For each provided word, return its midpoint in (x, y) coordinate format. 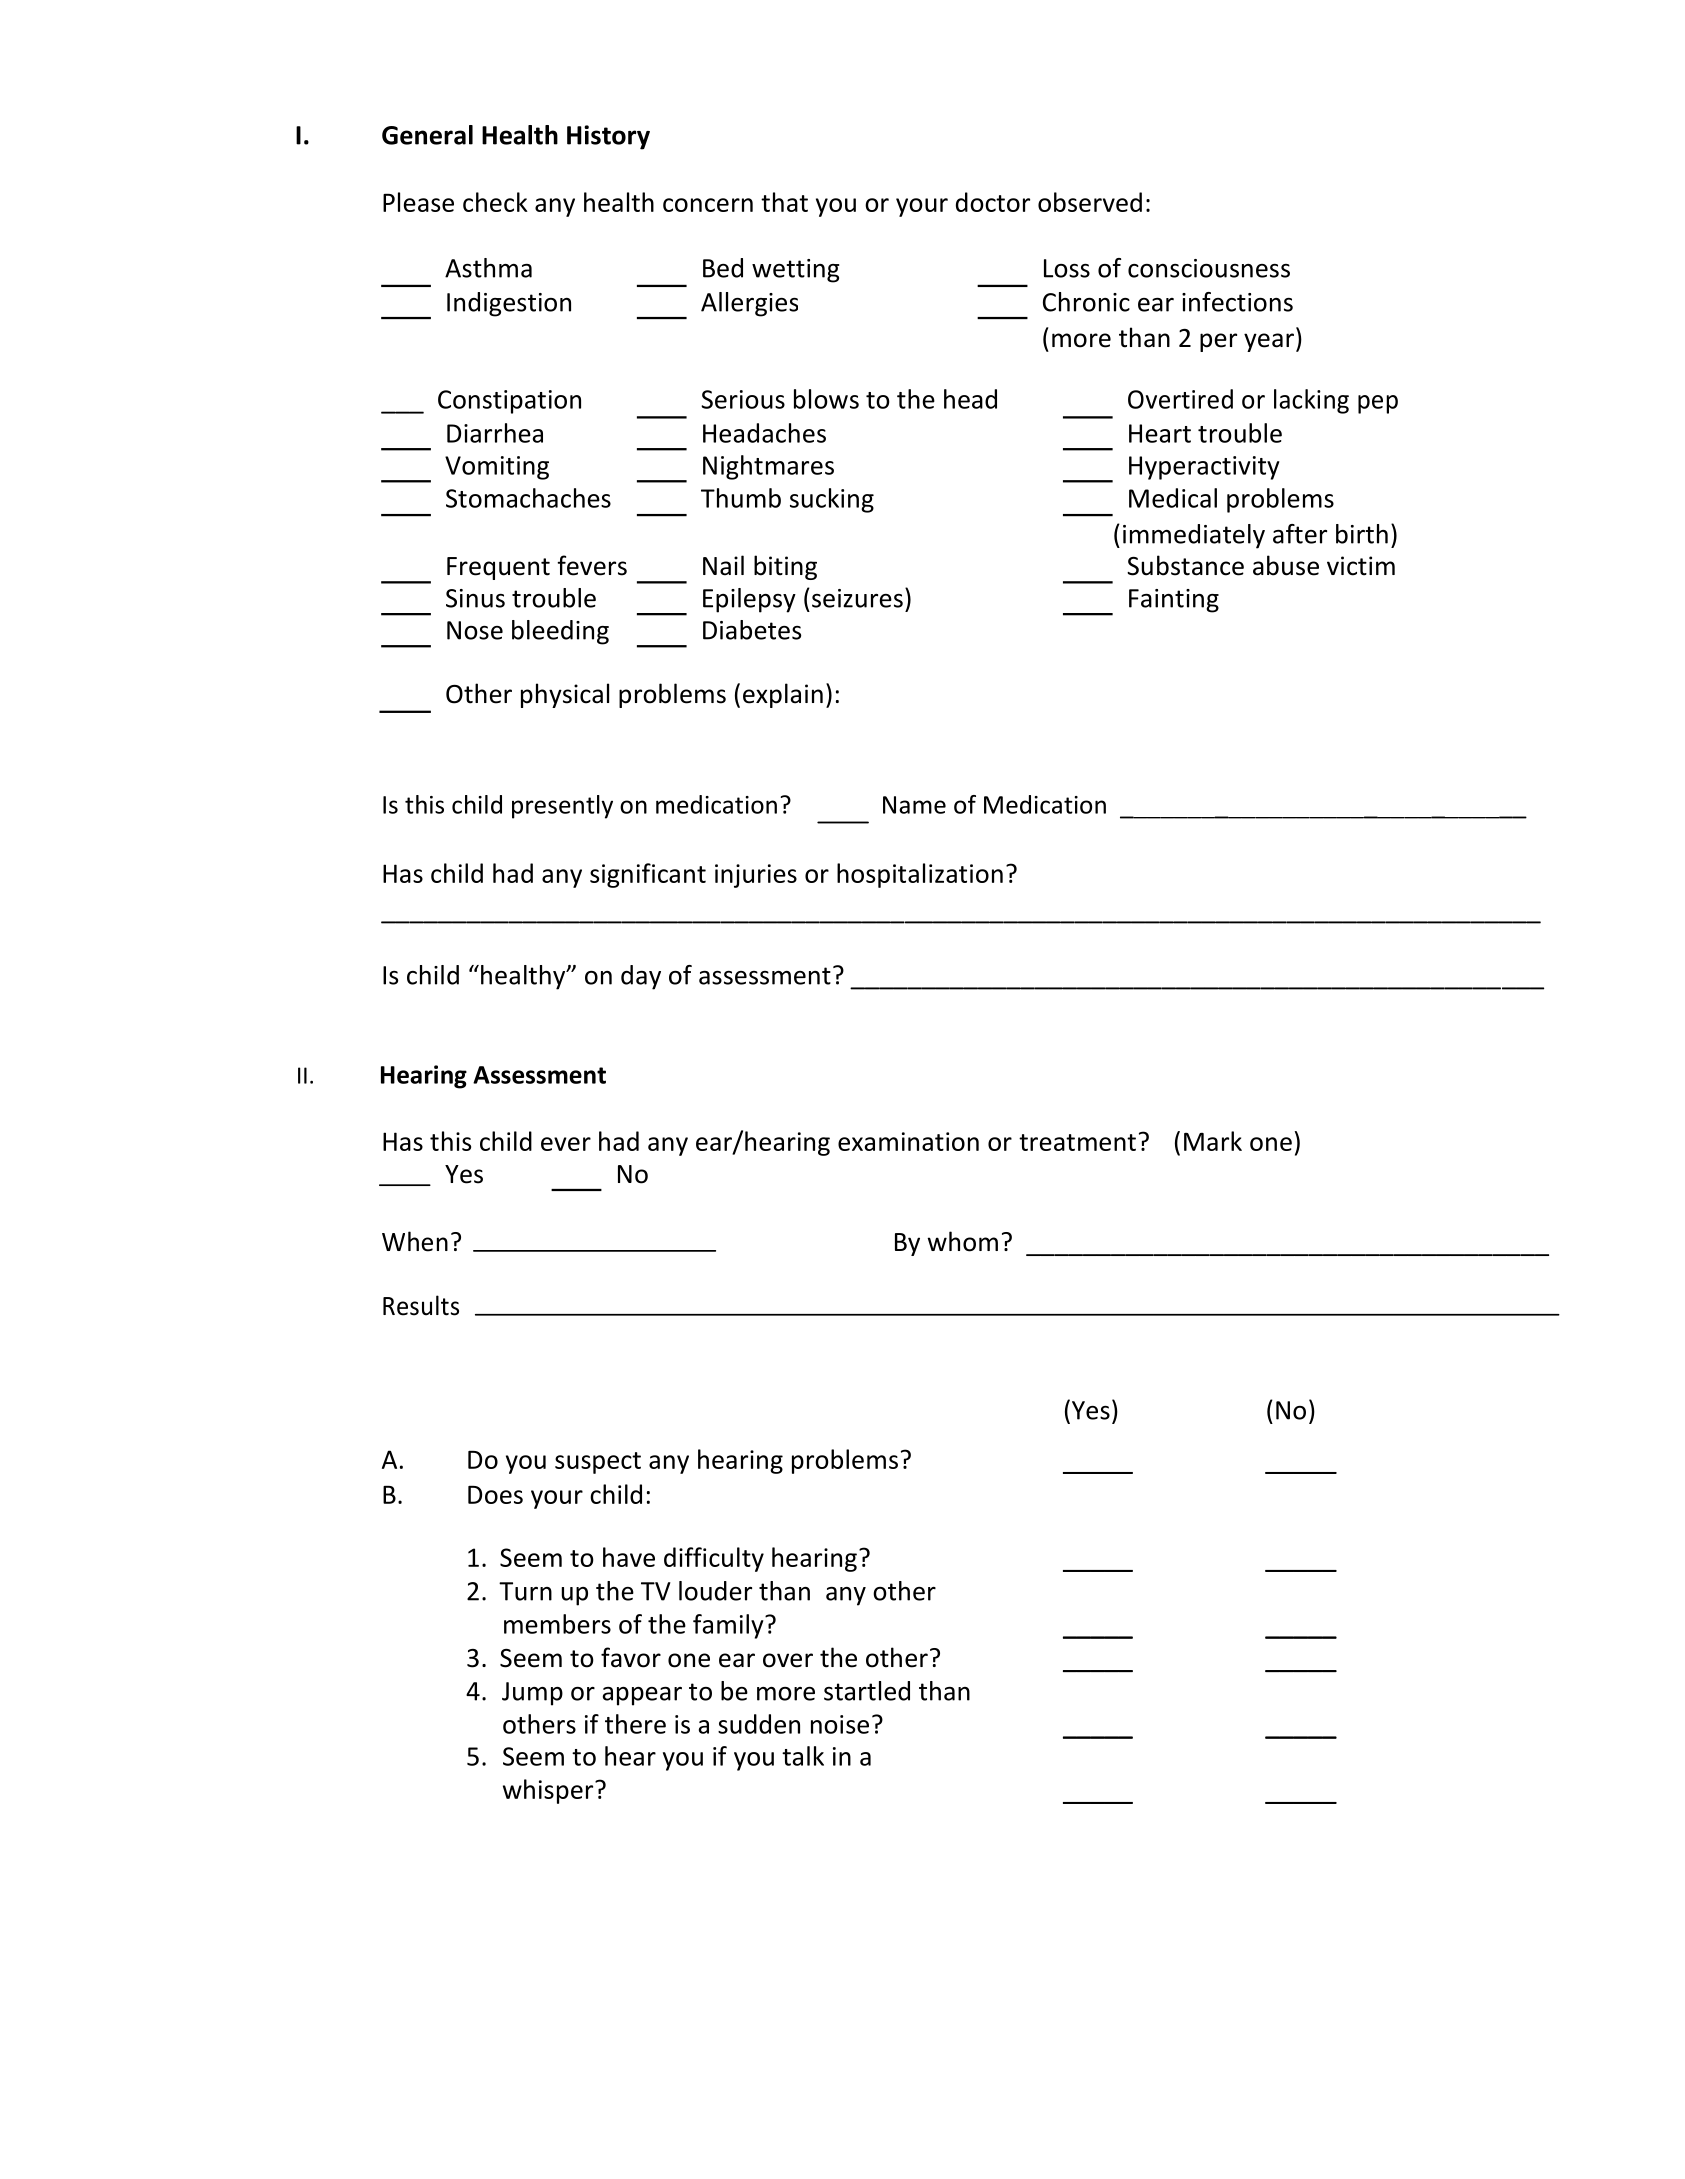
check (495, 202)
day (641, 977)
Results (421, 1305)
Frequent (498, 568)
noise (840, 1724)
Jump (532, 1694)
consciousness (1209, 268)
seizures (857, 598)
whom (963, 1241)
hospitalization (920, 875)
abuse (1286, 565)
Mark (1213, 1141)
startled (867, 1691)
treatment (1077, 1142)
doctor (993, 202)
